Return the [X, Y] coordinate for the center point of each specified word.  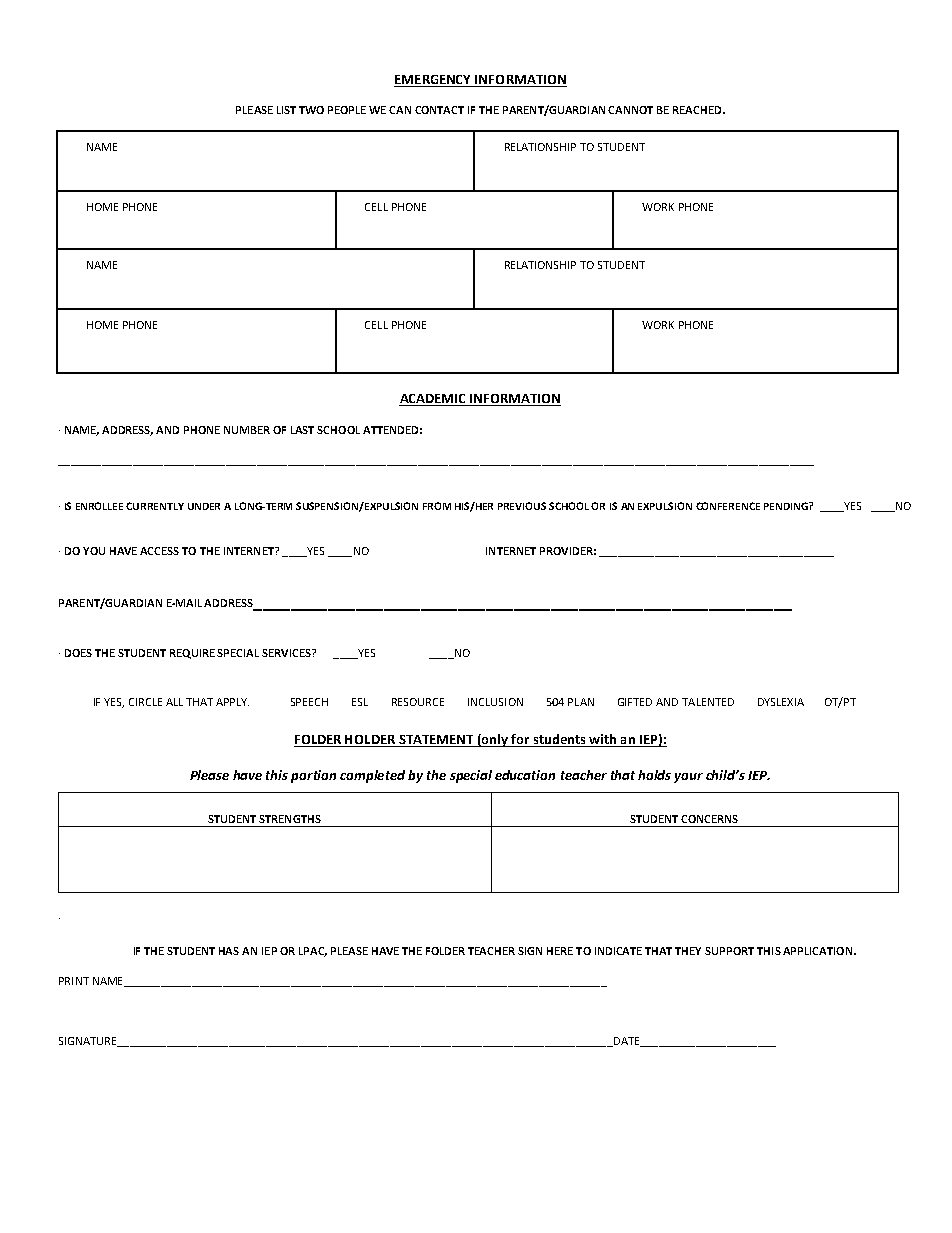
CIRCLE [145, 702]
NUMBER [247, 430]
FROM [437, 506]
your [688, 778]
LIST [286, 110]
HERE [560, 951]
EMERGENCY [434, 81]
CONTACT [439, 110]
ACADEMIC [434, 400]
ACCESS [159, 551]
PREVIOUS [522, 506]
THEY [688, 951]
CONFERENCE [728, 506]
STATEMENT [436, 741]
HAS [229, 951]
